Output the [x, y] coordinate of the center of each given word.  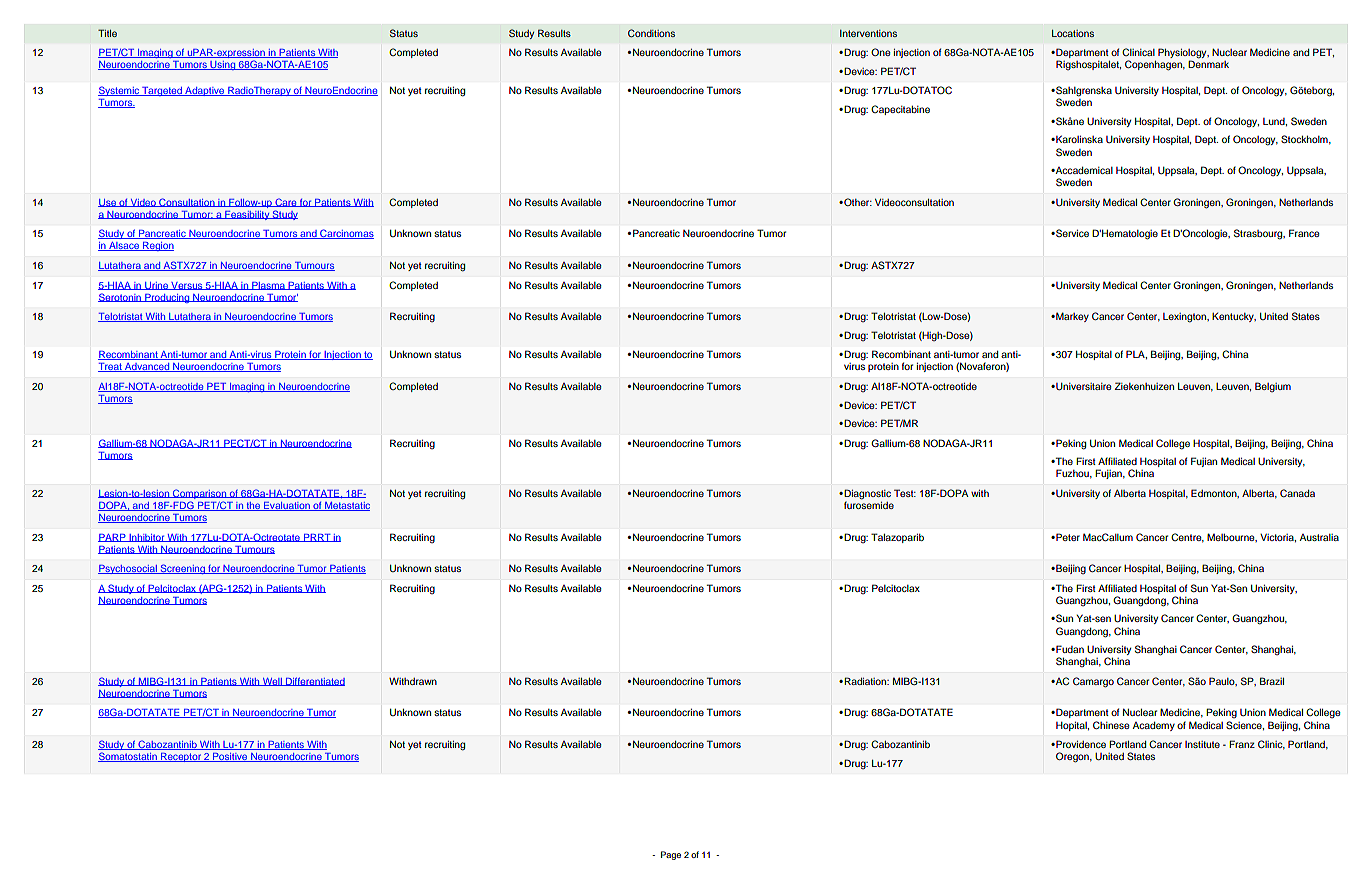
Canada [1297, 493]
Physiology [1183, 54]
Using [223, 65]
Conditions [651, 33]
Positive [230, 757]
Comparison [199, 494]
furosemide [869, 504]
